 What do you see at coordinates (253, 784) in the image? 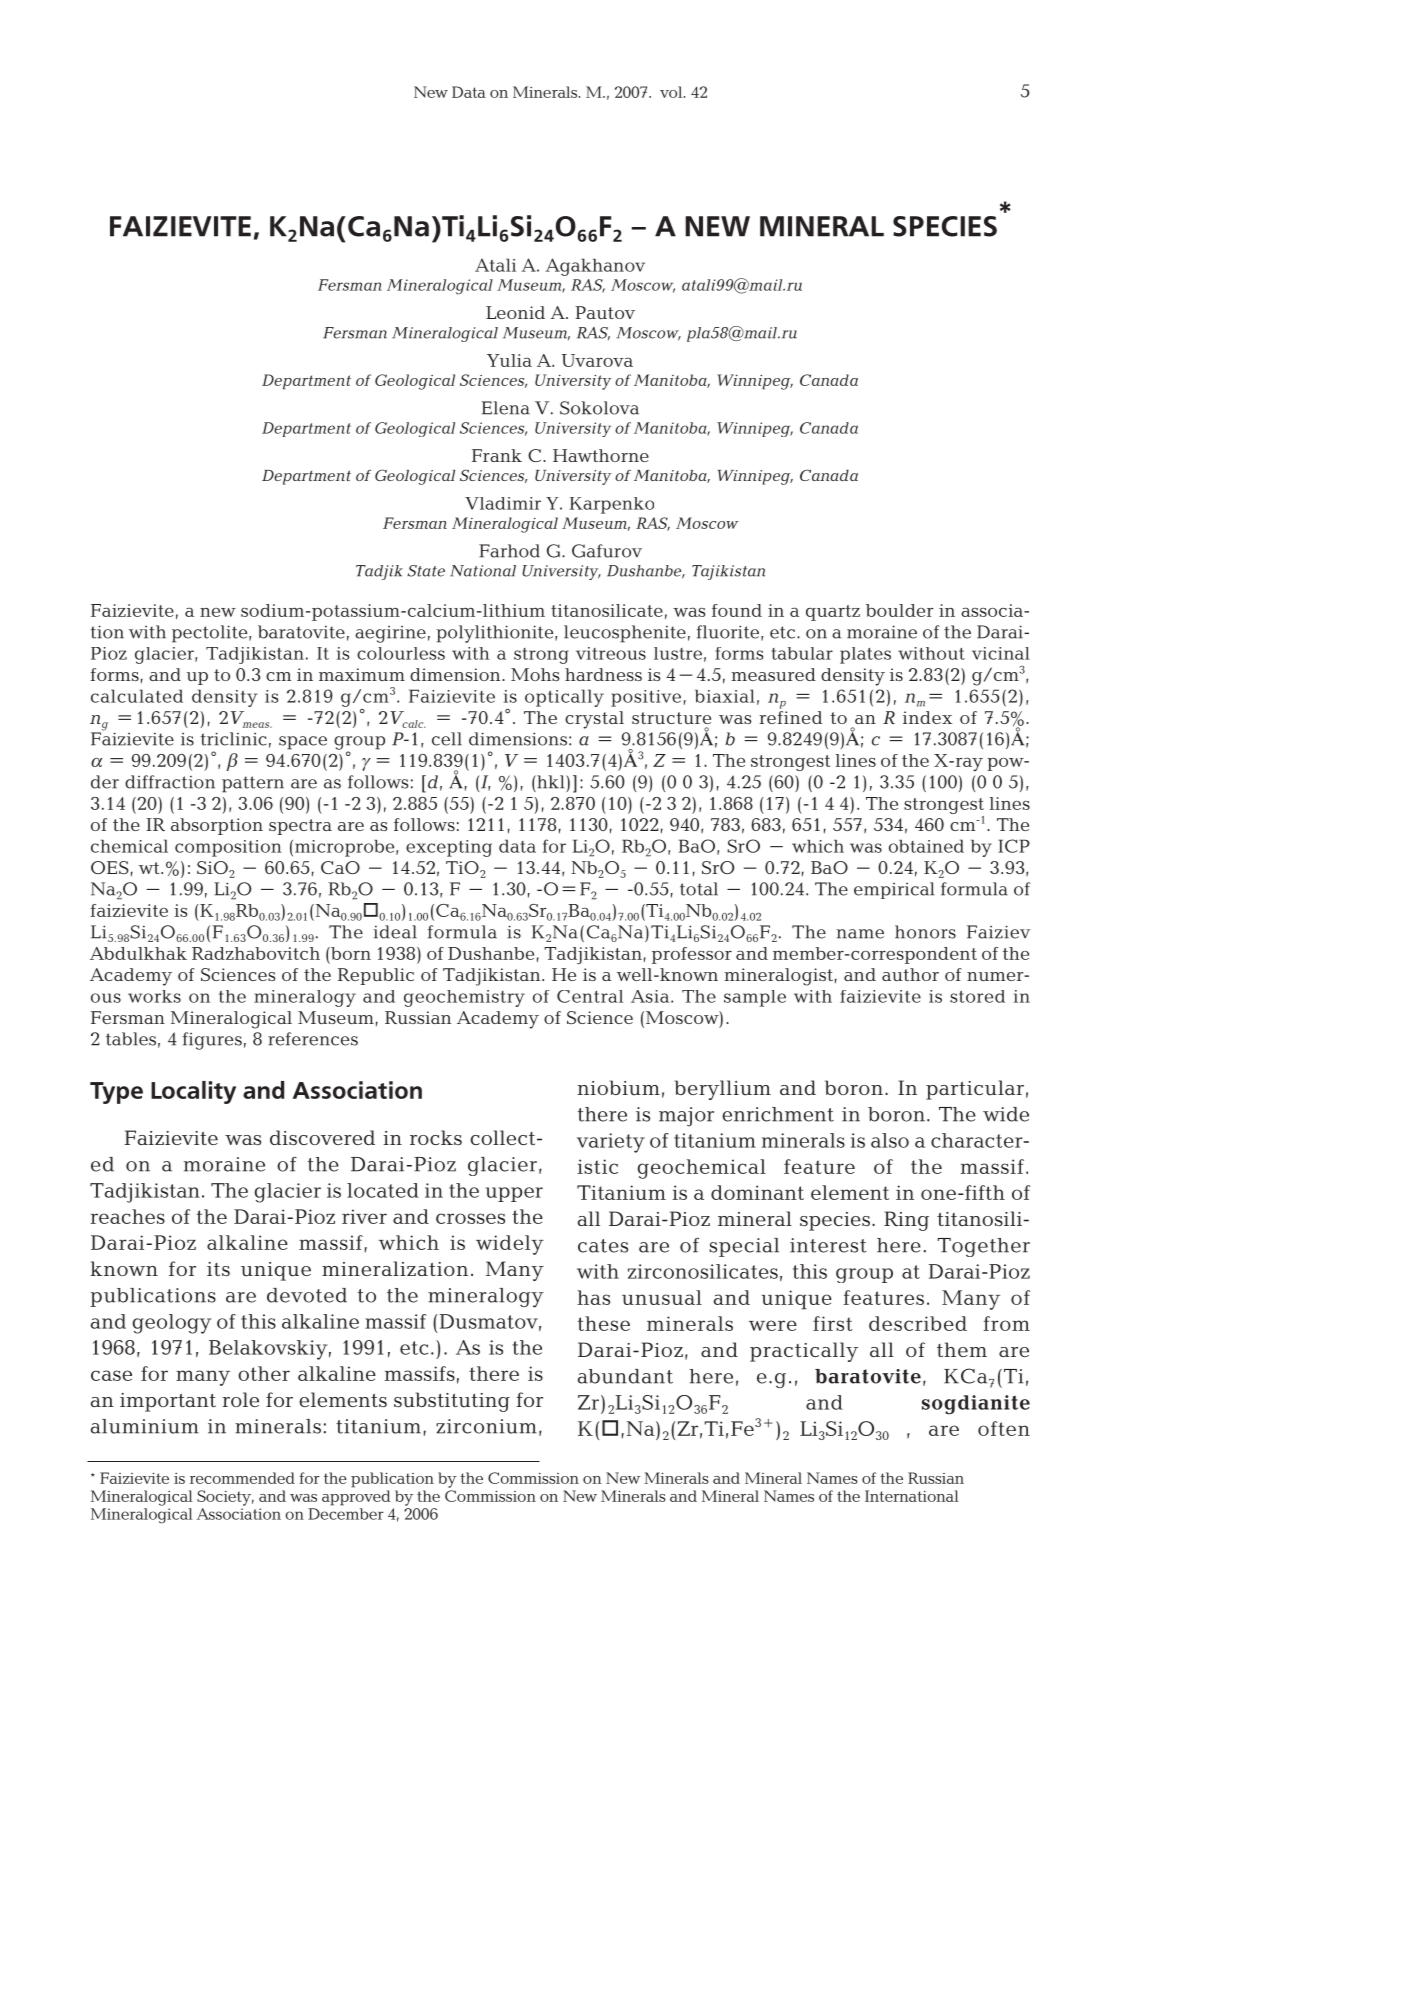
I see `pattern` at bounding box center [253, 784].
